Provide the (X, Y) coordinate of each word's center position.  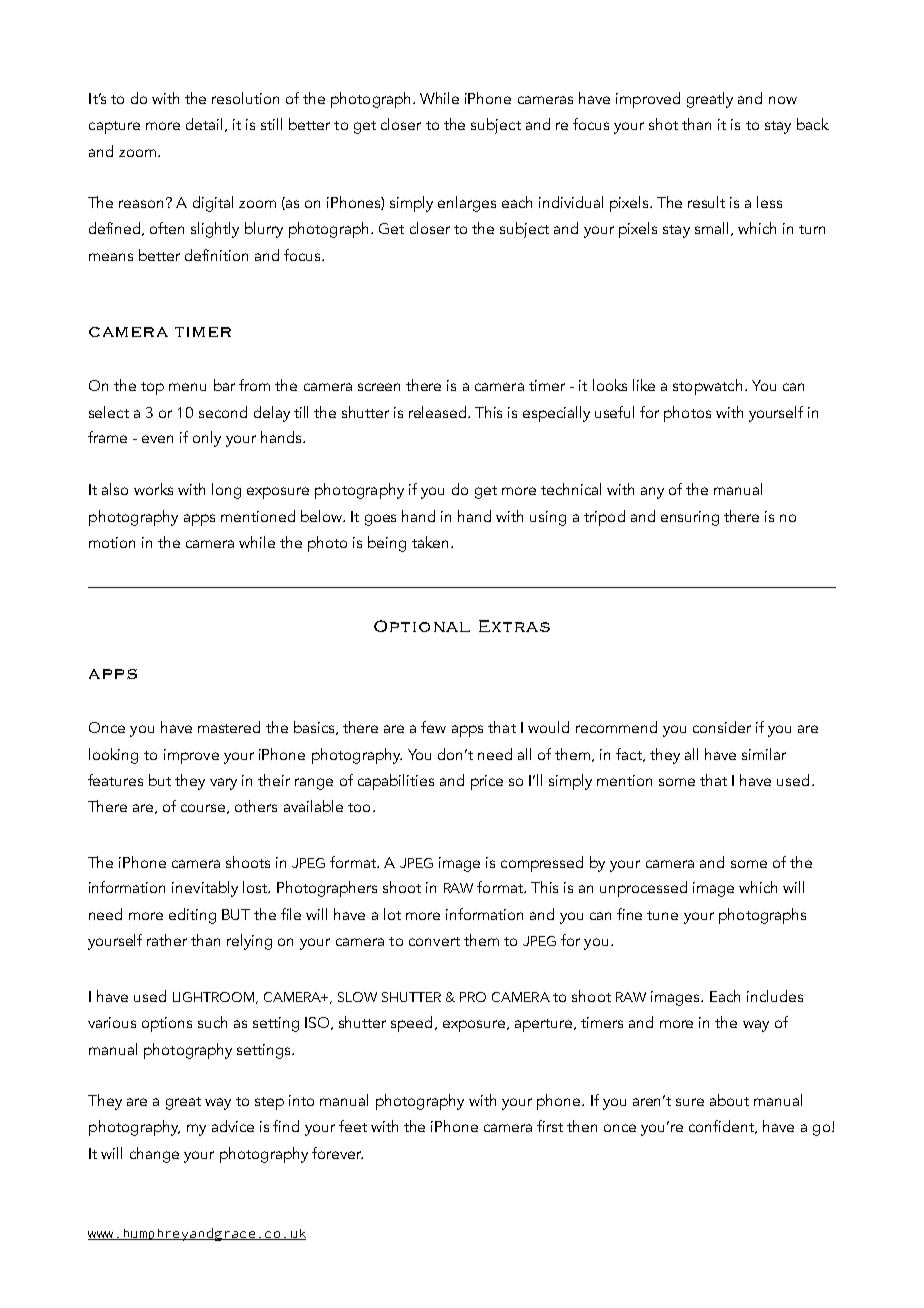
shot (663, 124)
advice (233, 1126)
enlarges (467, 204)
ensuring (690, 518)
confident (722, 1127)
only (207, 439)
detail (204, 124)
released (439, 412)
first (550, 1126)
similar (764, 754)
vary (223, 784)
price (487, 782)
